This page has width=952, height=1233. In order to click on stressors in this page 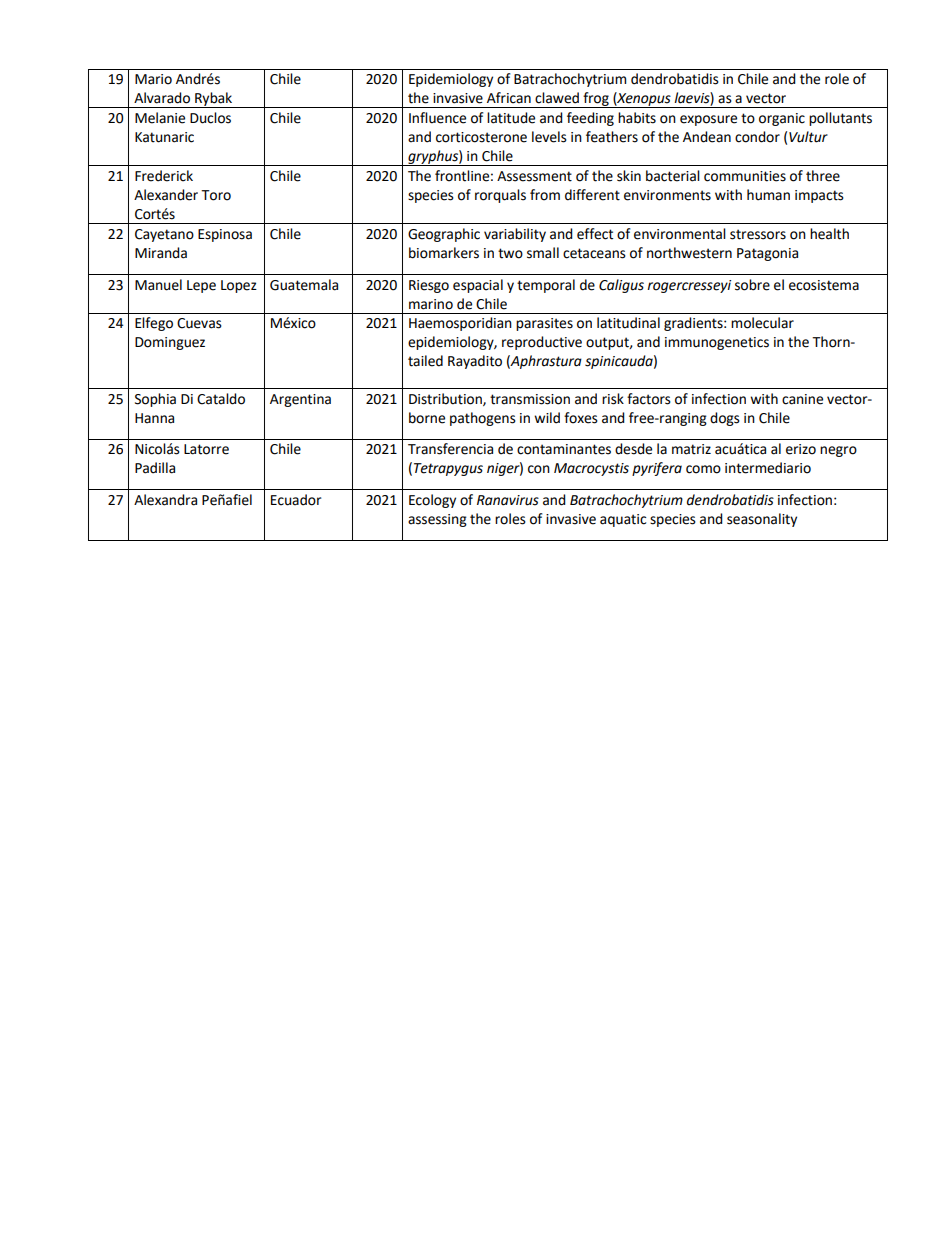, I will do `click(758, 234)`.
